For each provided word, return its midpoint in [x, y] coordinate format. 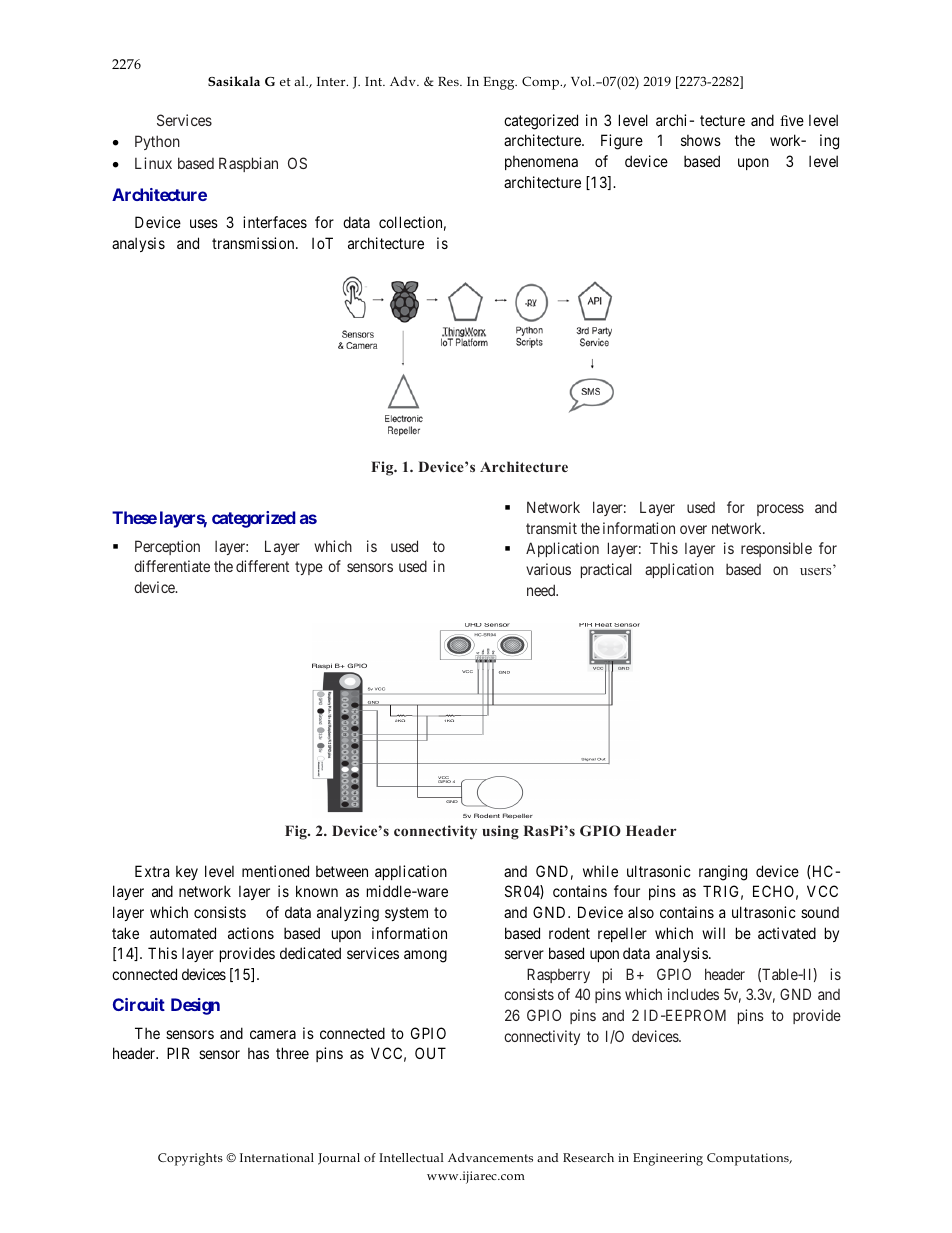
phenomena [541, 162]
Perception [167, 547]
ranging [723, 873]
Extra [152, 871]
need [542, 590]
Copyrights [190, 1159]
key [187, 872]
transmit [551, 528]
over [693, 529]
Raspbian [248, 164]
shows [701, 140]
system [406, 914]
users [815, 571]
